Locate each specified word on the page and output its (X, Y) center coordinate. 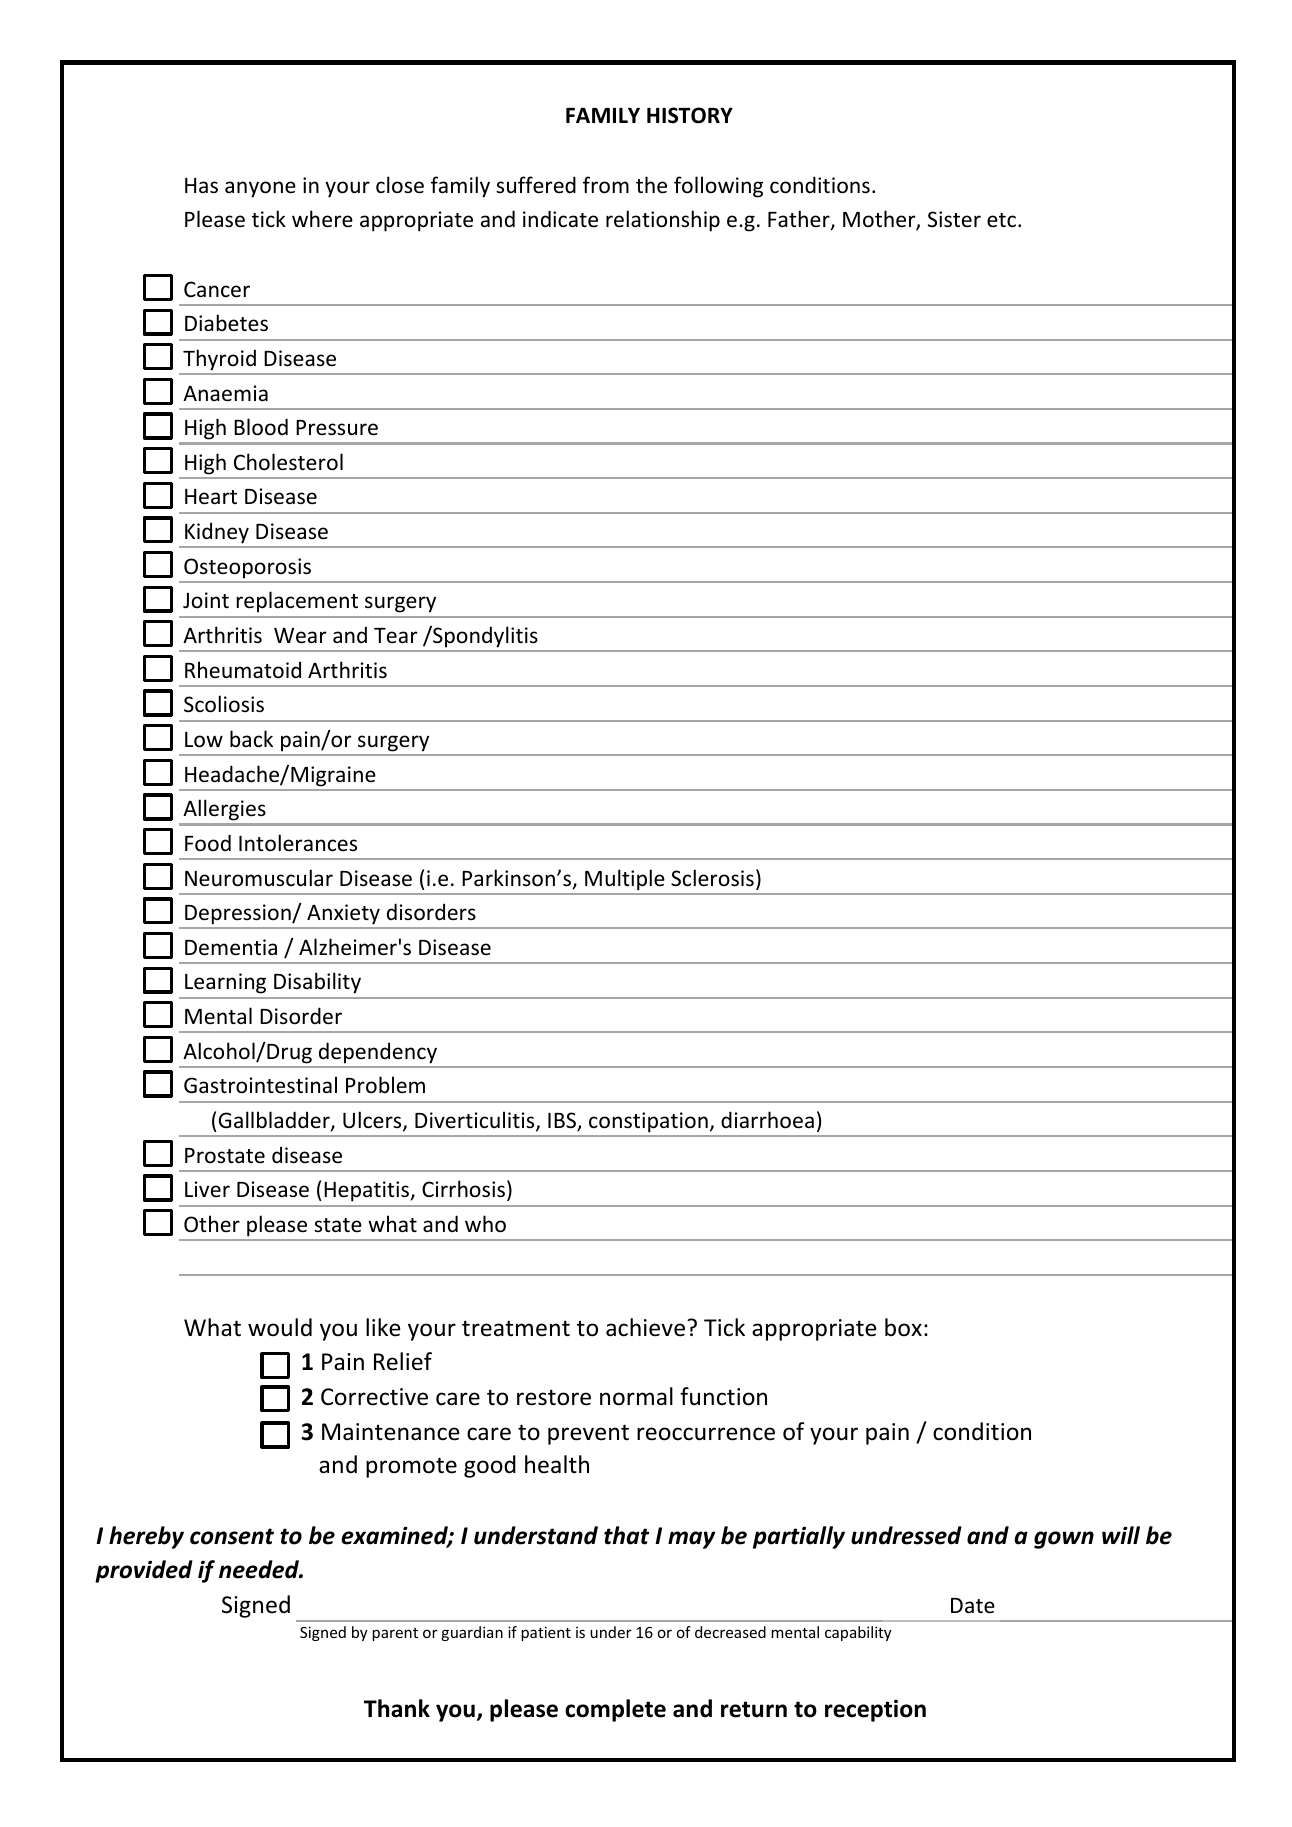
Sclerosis (712, 878)
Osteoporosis (247, 568)
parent (395, 1634)
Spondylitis (484, 636)
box (903, 1327)
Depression (239, 914)
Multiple (624, 880)
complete (615, 1710)
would (280, 1327)
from (606, 185)
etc (1003, 220)
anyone (260, 189)
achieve (645, 1327)
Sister (954, 219)
